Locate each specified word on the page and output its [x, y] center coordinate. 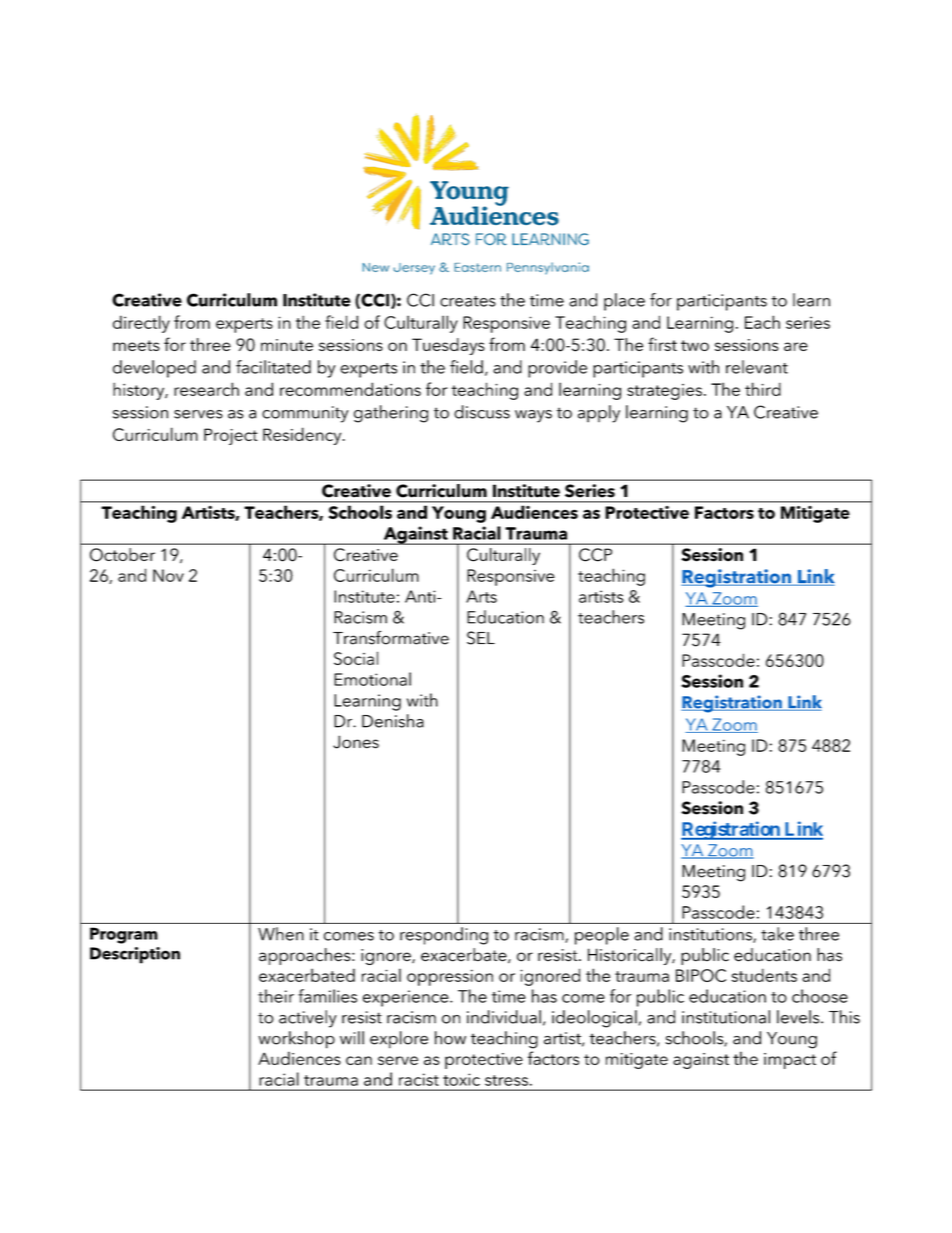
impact [790, 1061]
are [796, 346]
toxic [461, 1079]
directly [141, 324]
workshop [296, 1040]
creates [468, 301]
